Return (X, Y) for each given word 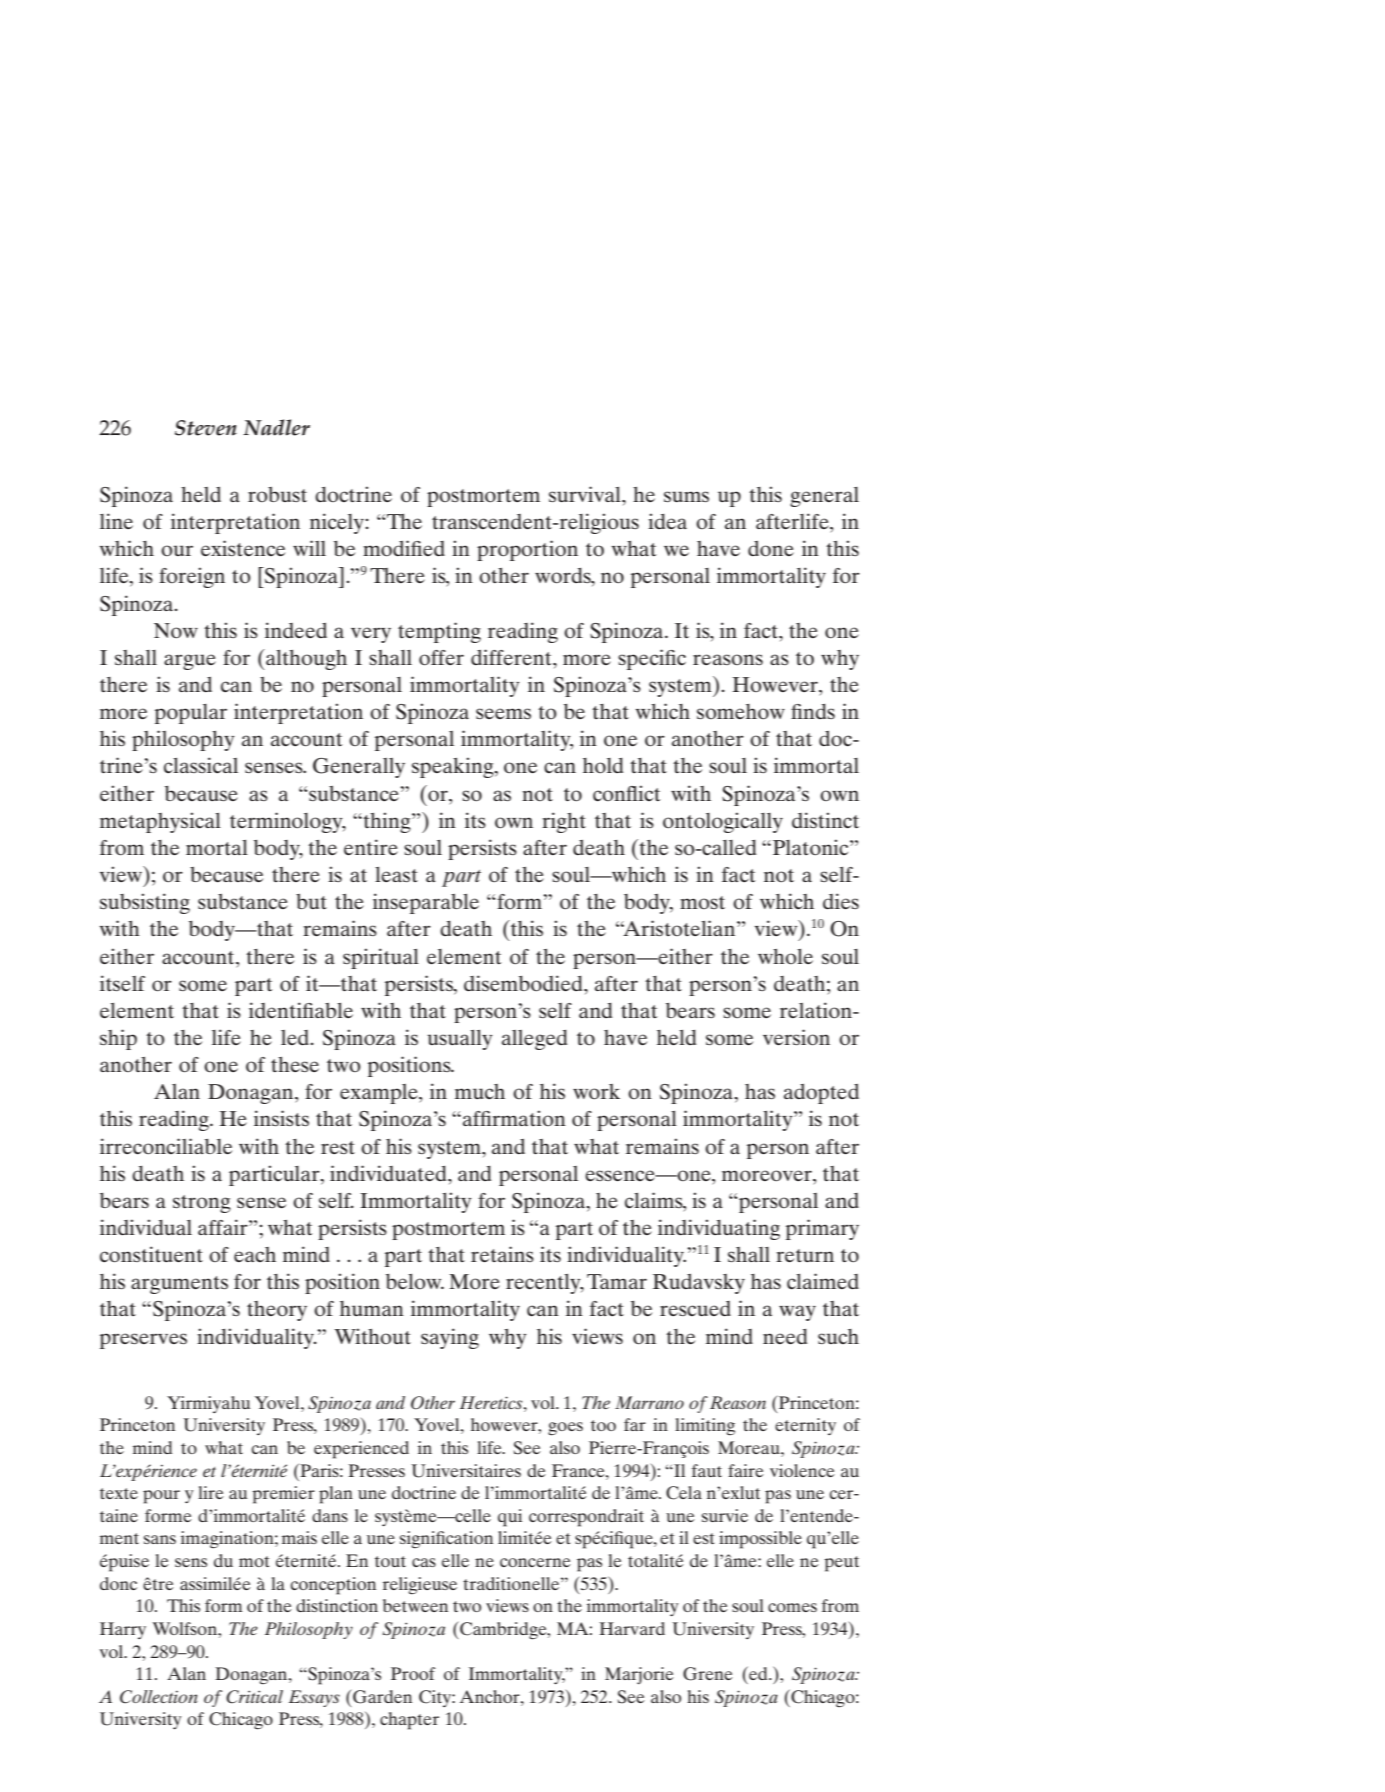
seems (503, 713)
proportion (527, 550)
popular (191, 714)
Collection (159, 1697)
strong (202, 1204)
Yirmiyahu (208, 1404)
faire (746, 1470)
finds (813, 711)
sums (686, 496)
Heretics (492, 1402)
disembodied (524, 983)
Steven (206, 428)
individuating (719, 1229)
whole (785, 956)
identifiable (301, 1010)
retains (502, 1254)
